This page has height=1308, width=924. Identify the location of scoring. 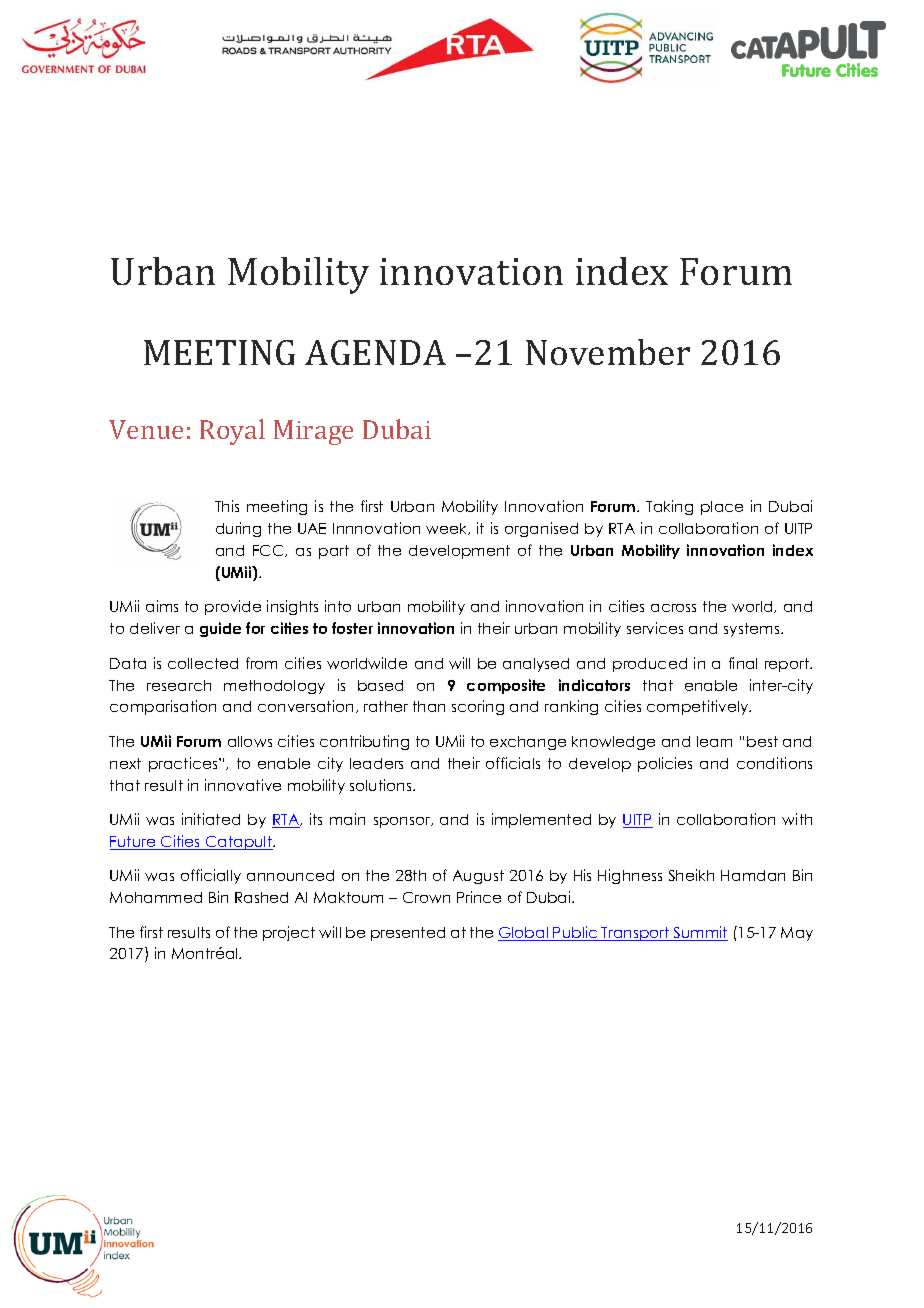
(478, 707).
